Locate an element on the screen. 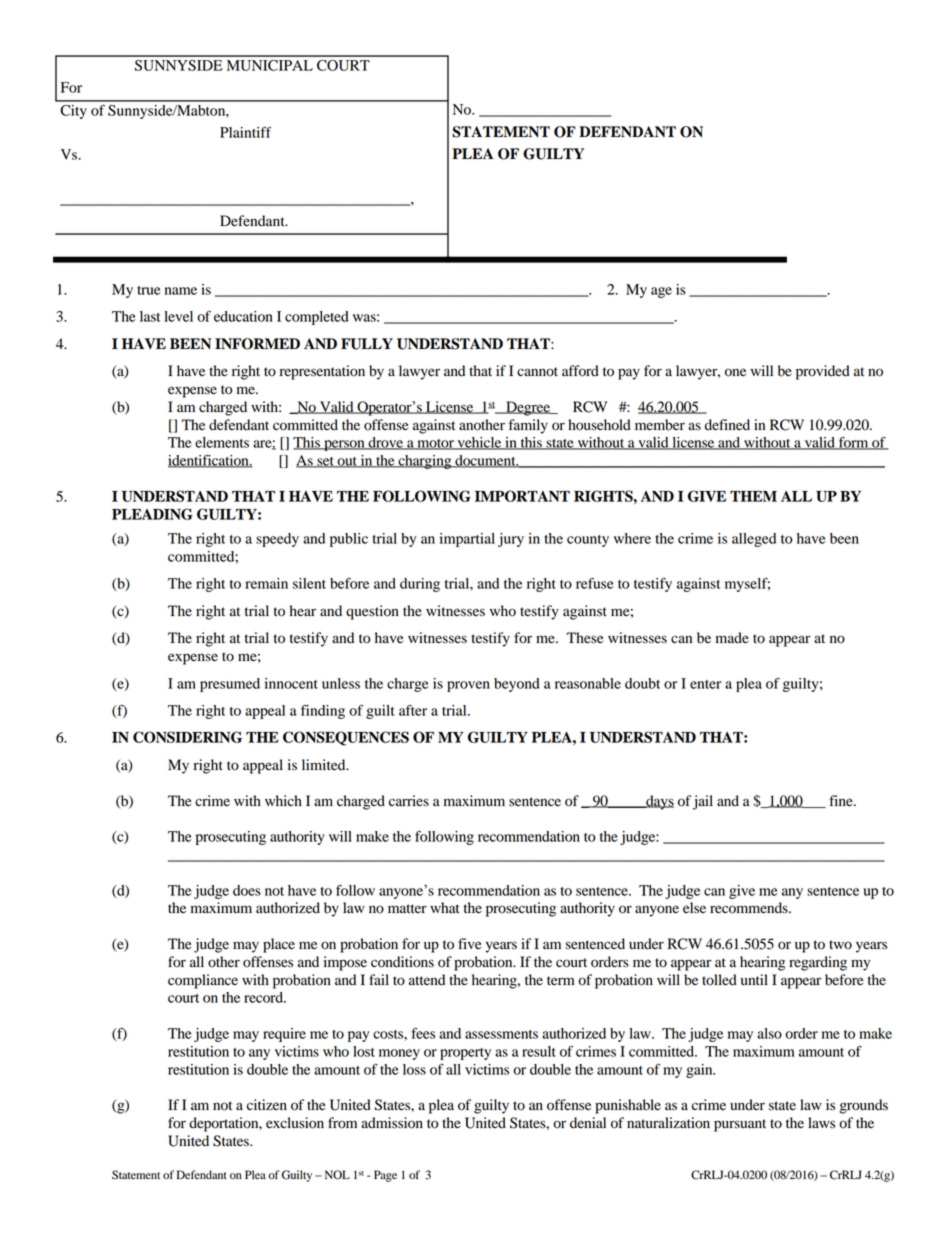 The height and width of the screenshot is (1233, 952). recommends is located at coordinates (750, 908).
